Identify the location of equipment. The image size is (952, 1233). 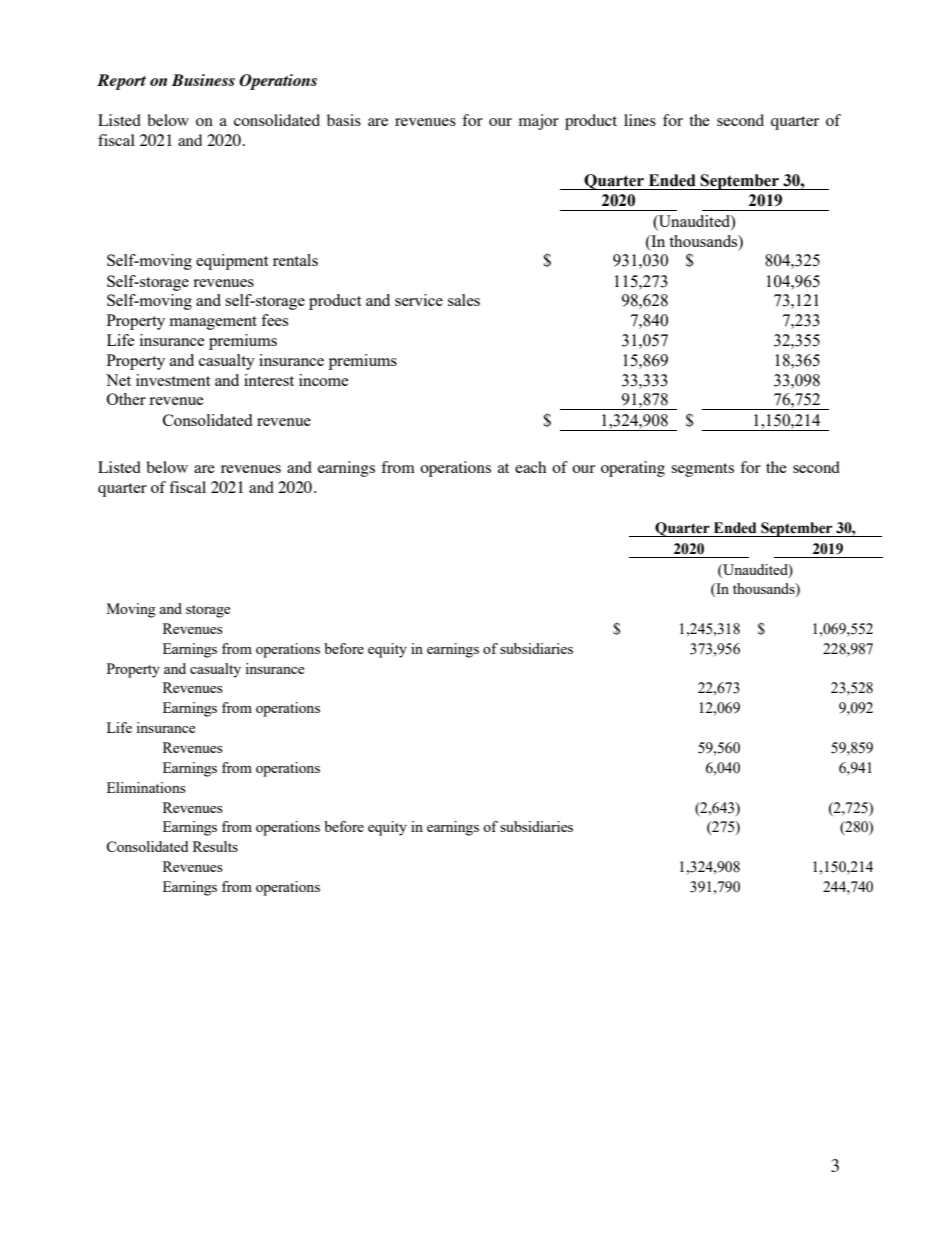
(232, 262).
